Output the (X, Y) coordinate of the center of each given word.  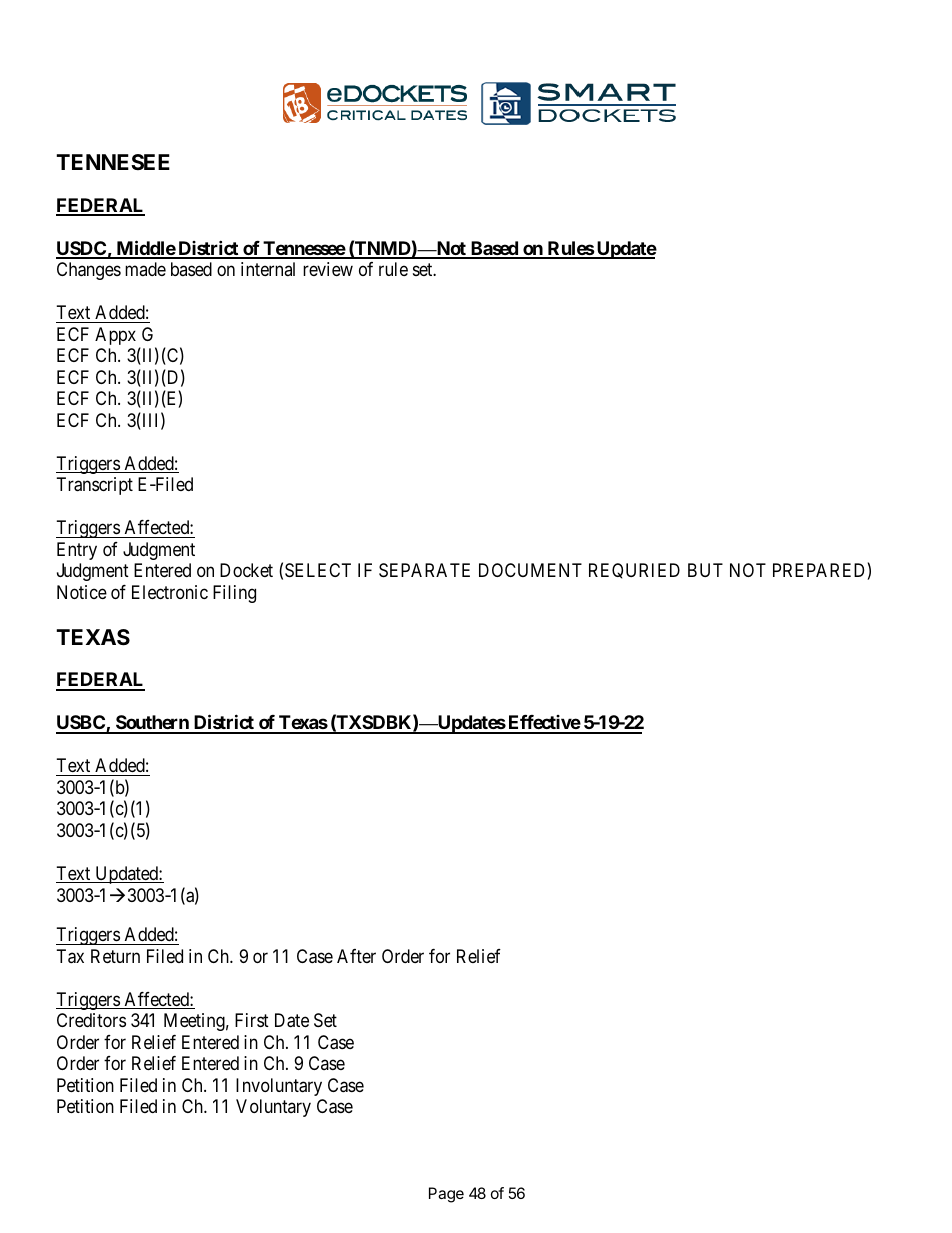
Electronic (170, 592)
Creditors (91, 1020)
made (145, 269)
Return (115, 956)
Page (446, 1195)
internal (268, 269)
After (356, 956)
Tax (70, 956)
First (252, 1020)
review (328, 269)
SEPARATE (424, 570)
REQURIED (634, 571)
